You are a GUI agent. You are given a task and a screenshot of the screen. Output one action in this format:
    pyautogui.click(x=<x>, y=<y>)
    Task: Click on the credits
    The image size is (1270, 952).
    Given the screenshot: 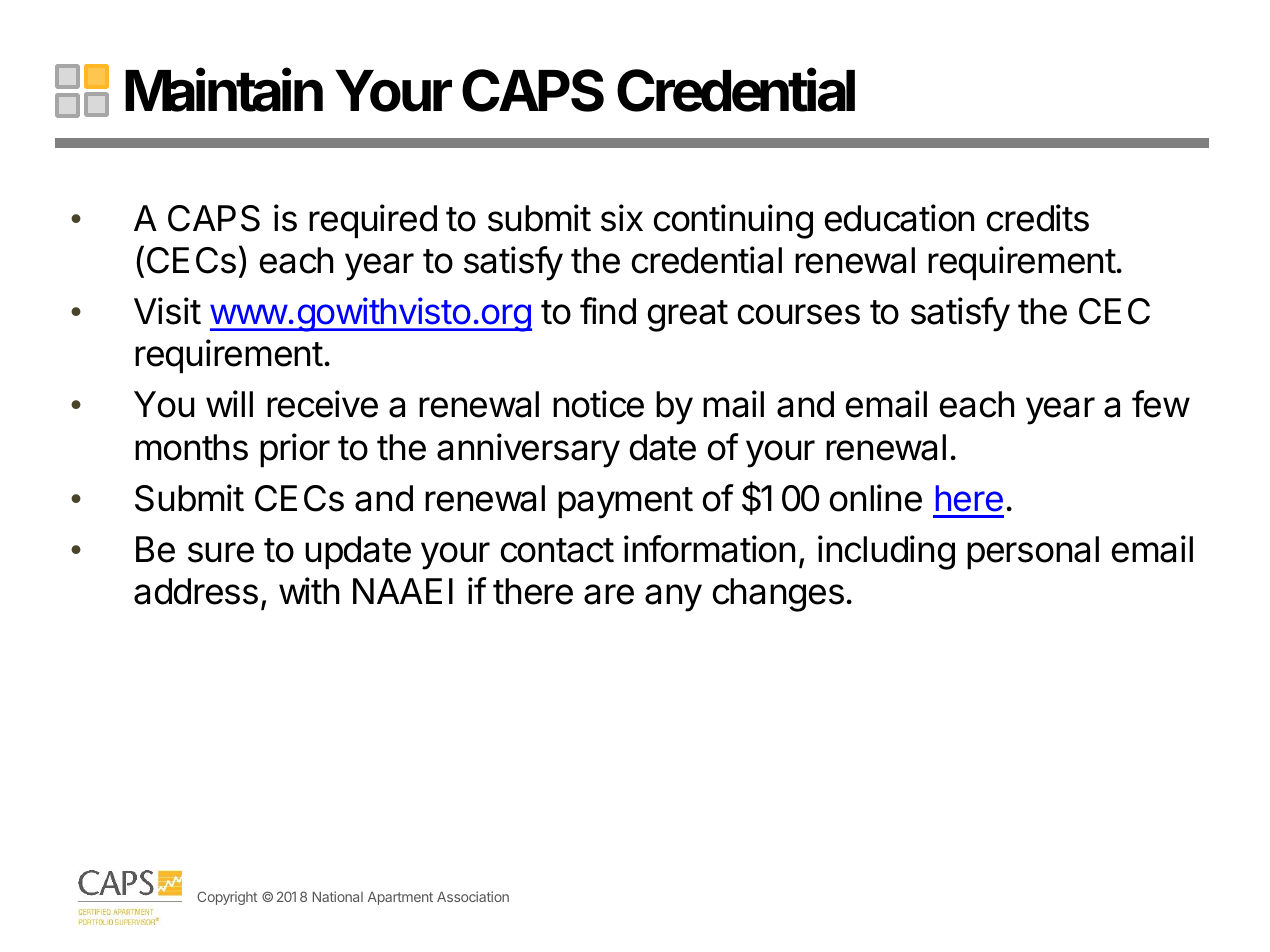 What is the action you would take?
    pyautogui.click(x=1038, y=218)
